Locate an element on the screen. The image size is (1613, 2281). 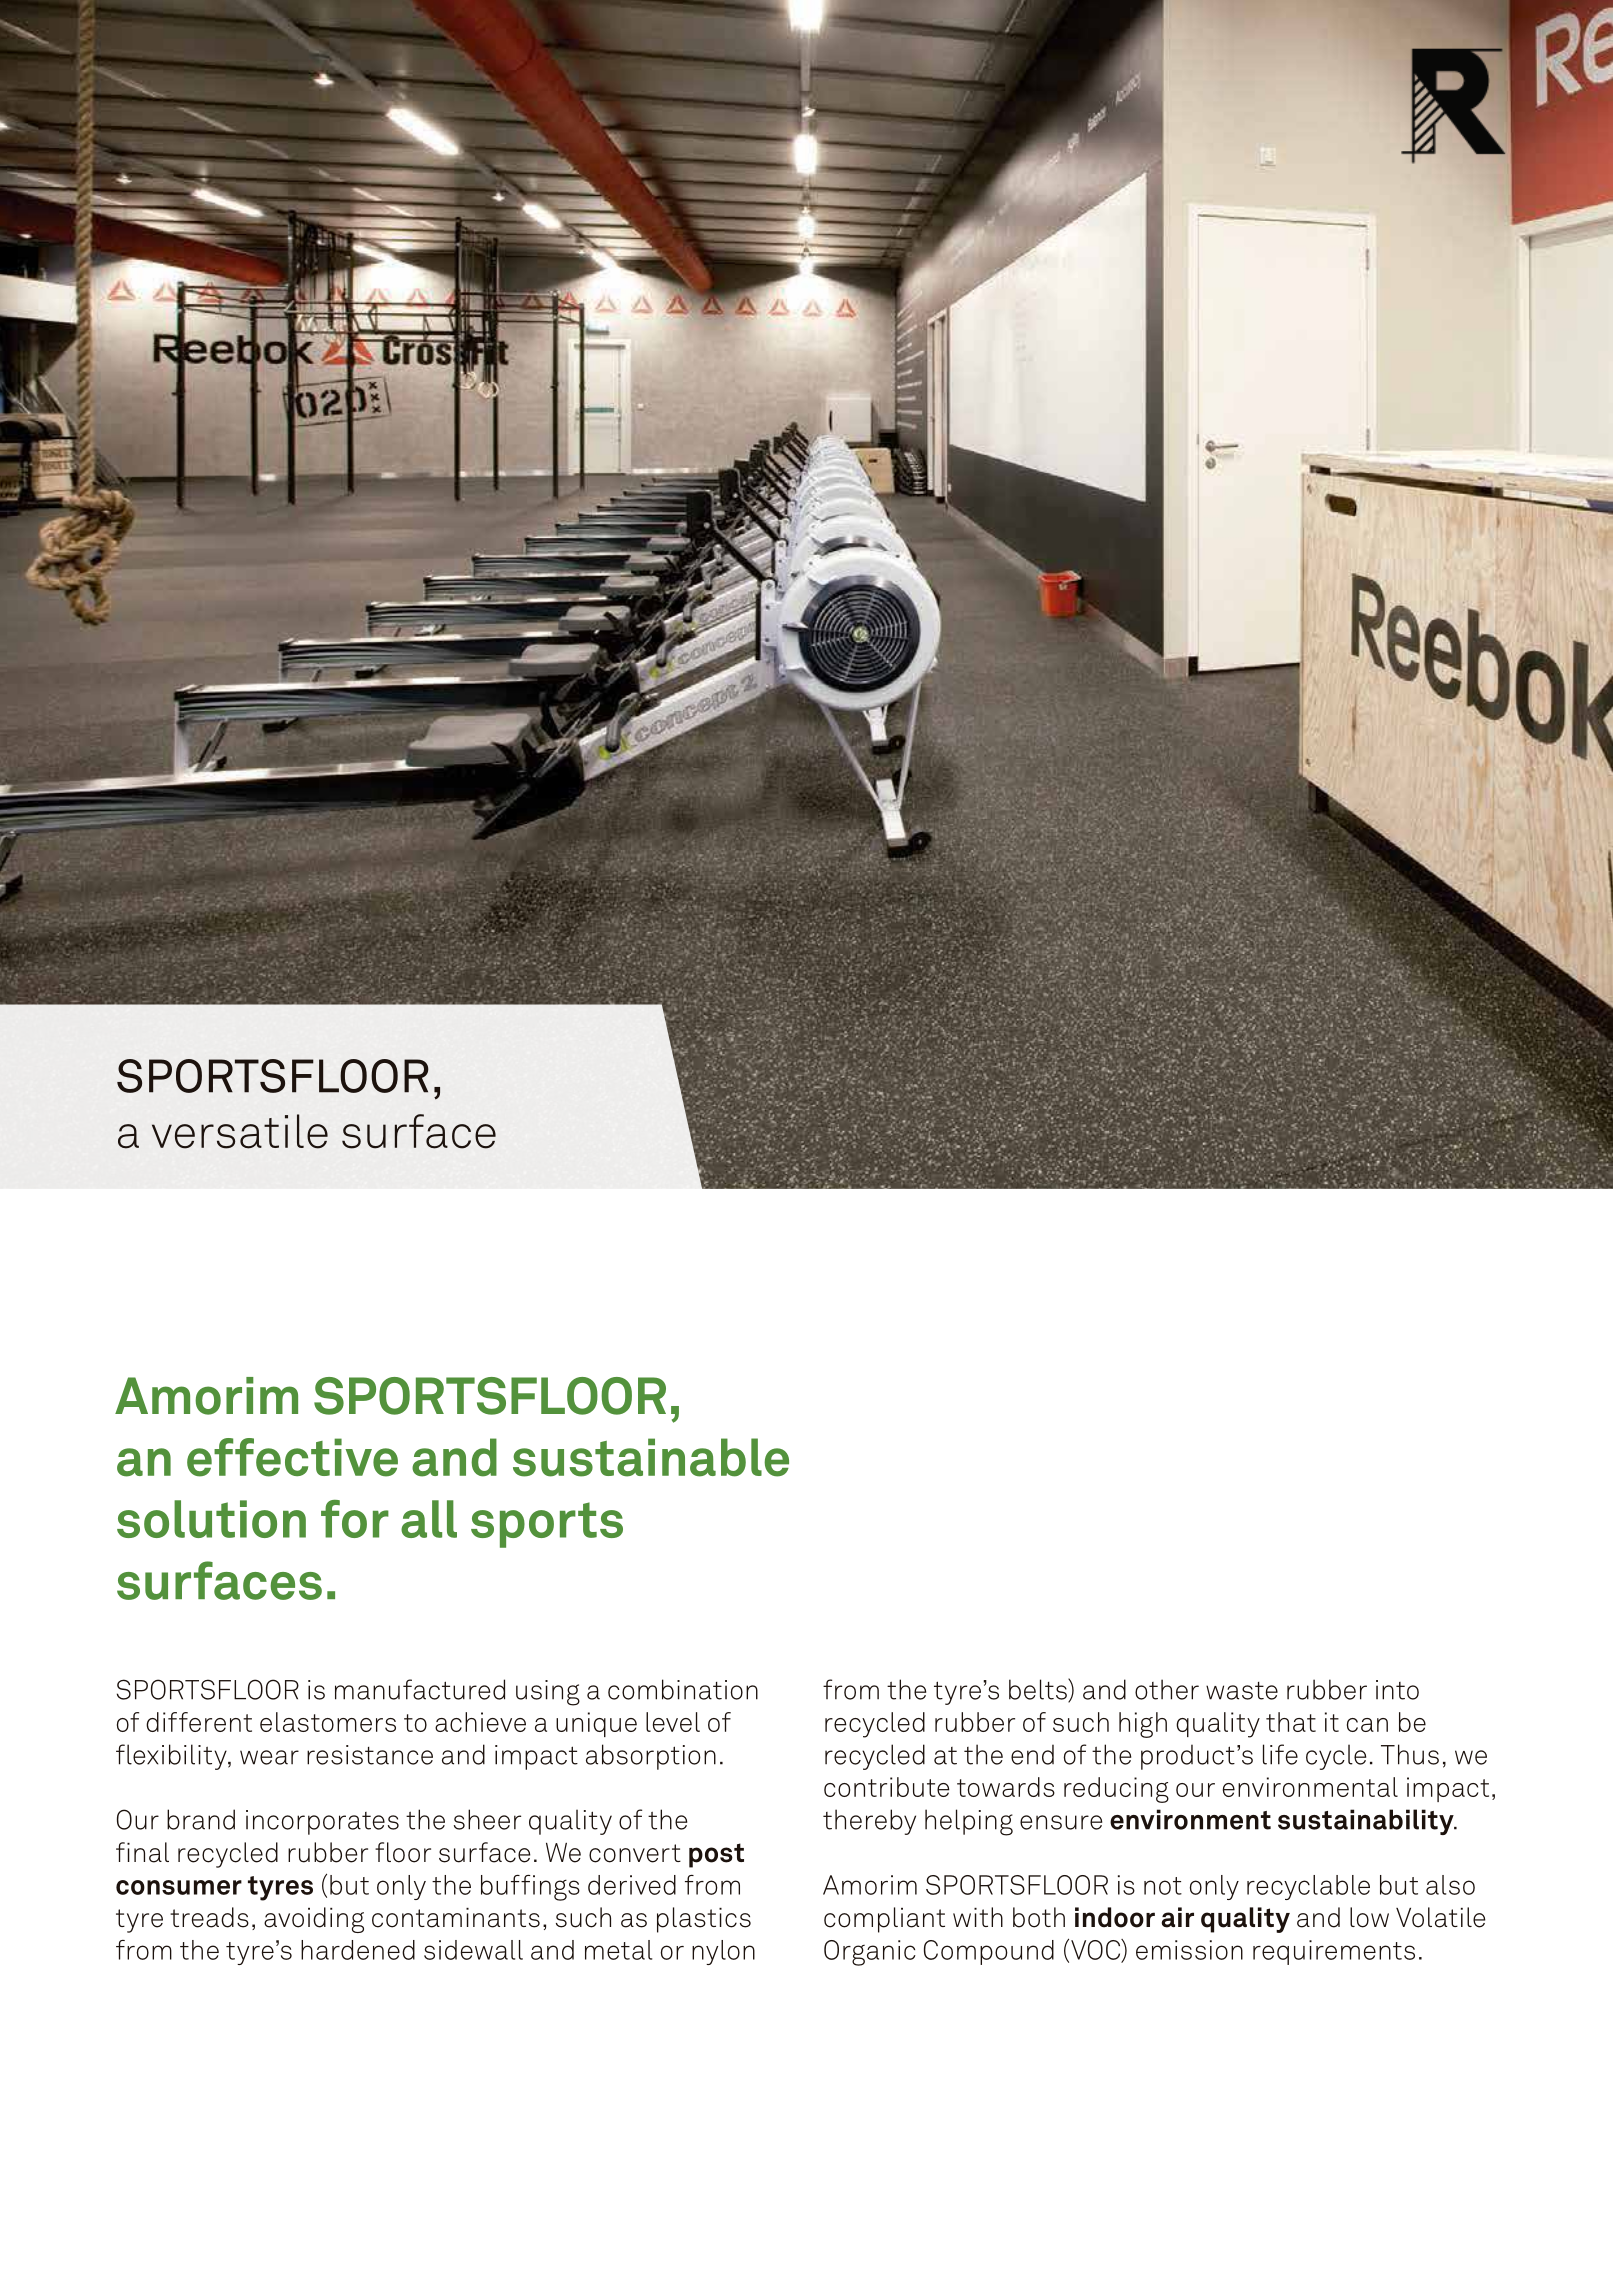
avoiding is located at coordinates (314, 1920).
